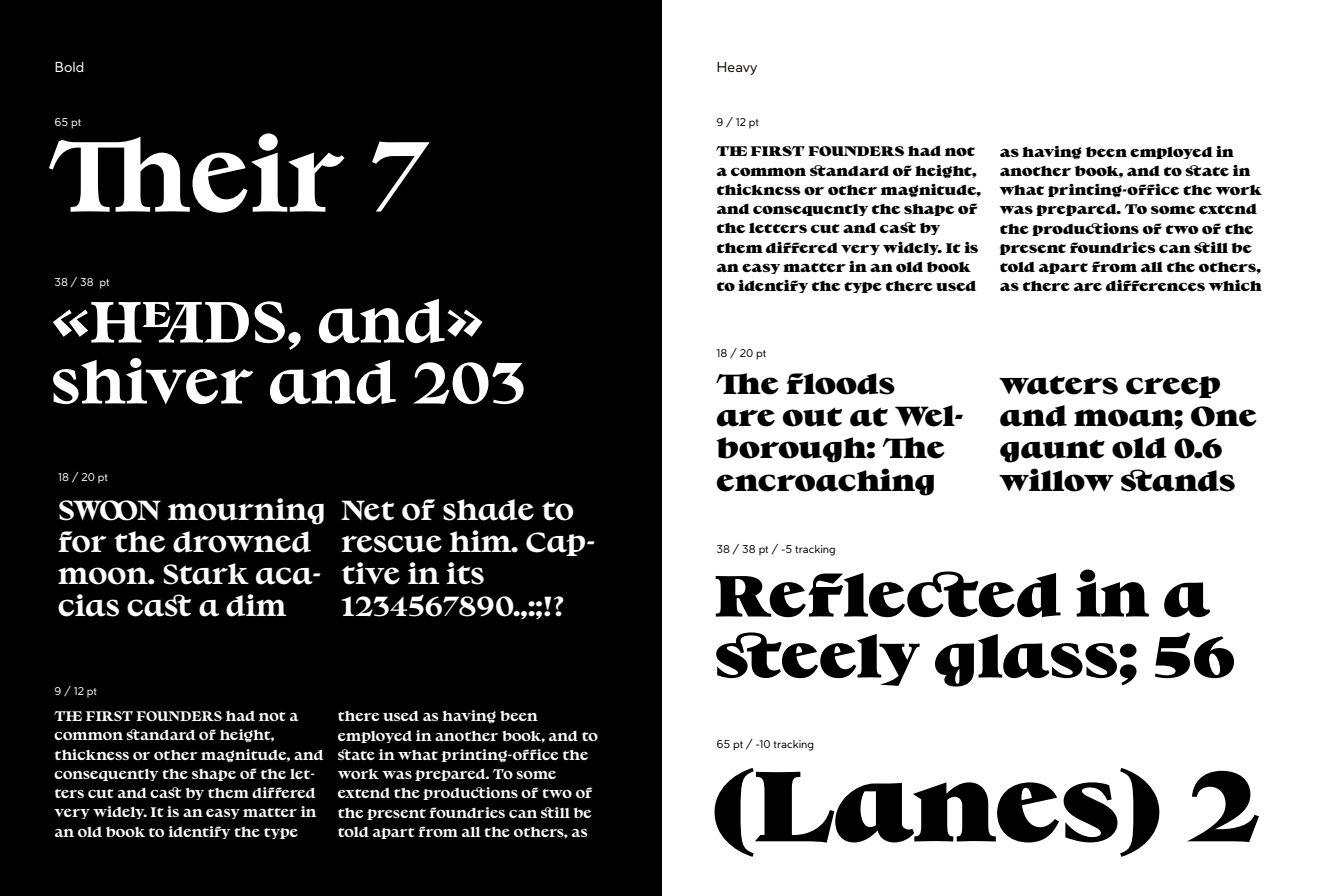 This document has height=896, width=1324. I want to click on glass, so click(1026, 660).
